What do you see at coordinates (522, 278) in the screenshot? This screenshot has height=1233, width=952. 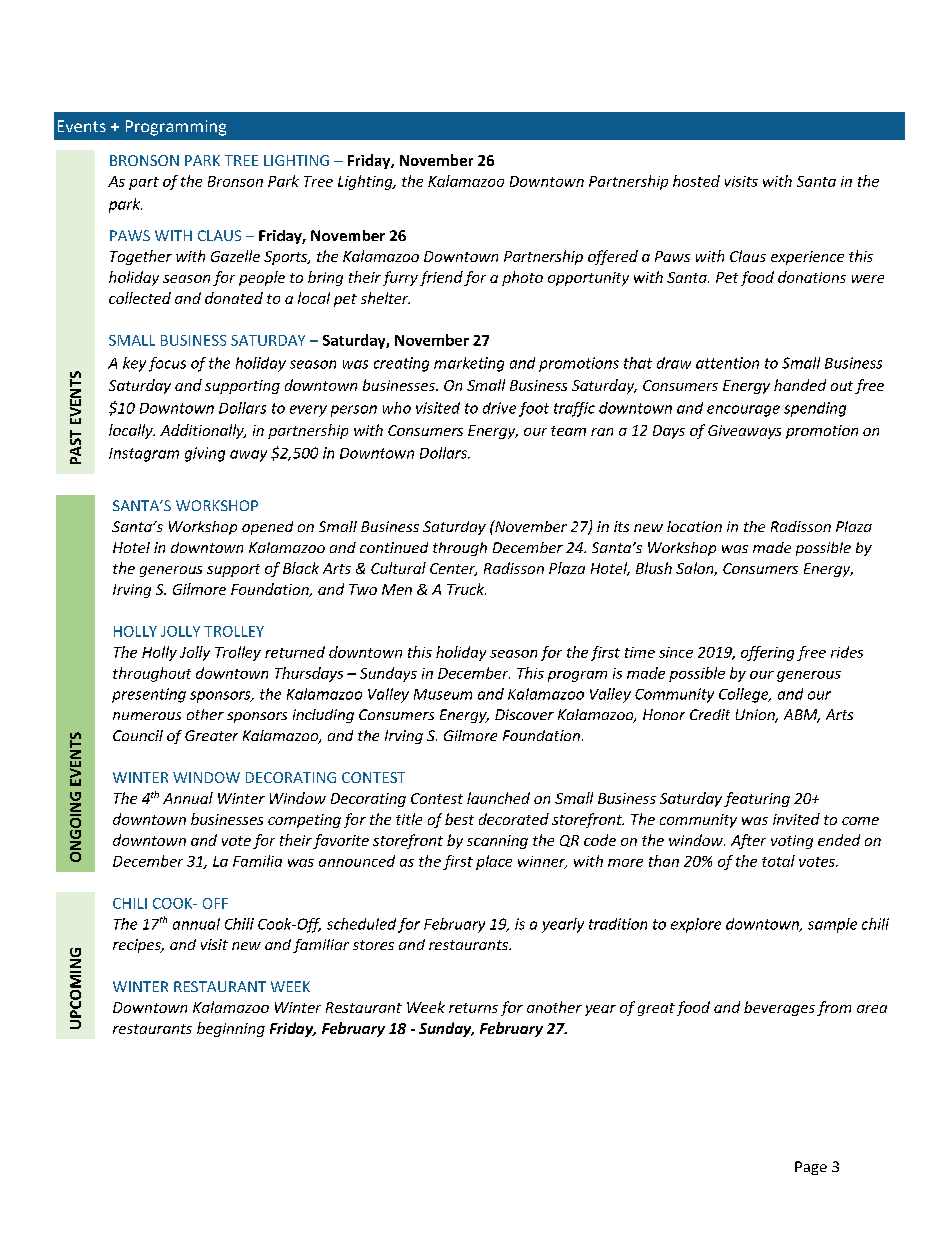 I see `photo` at bounding box center [522, 278].
